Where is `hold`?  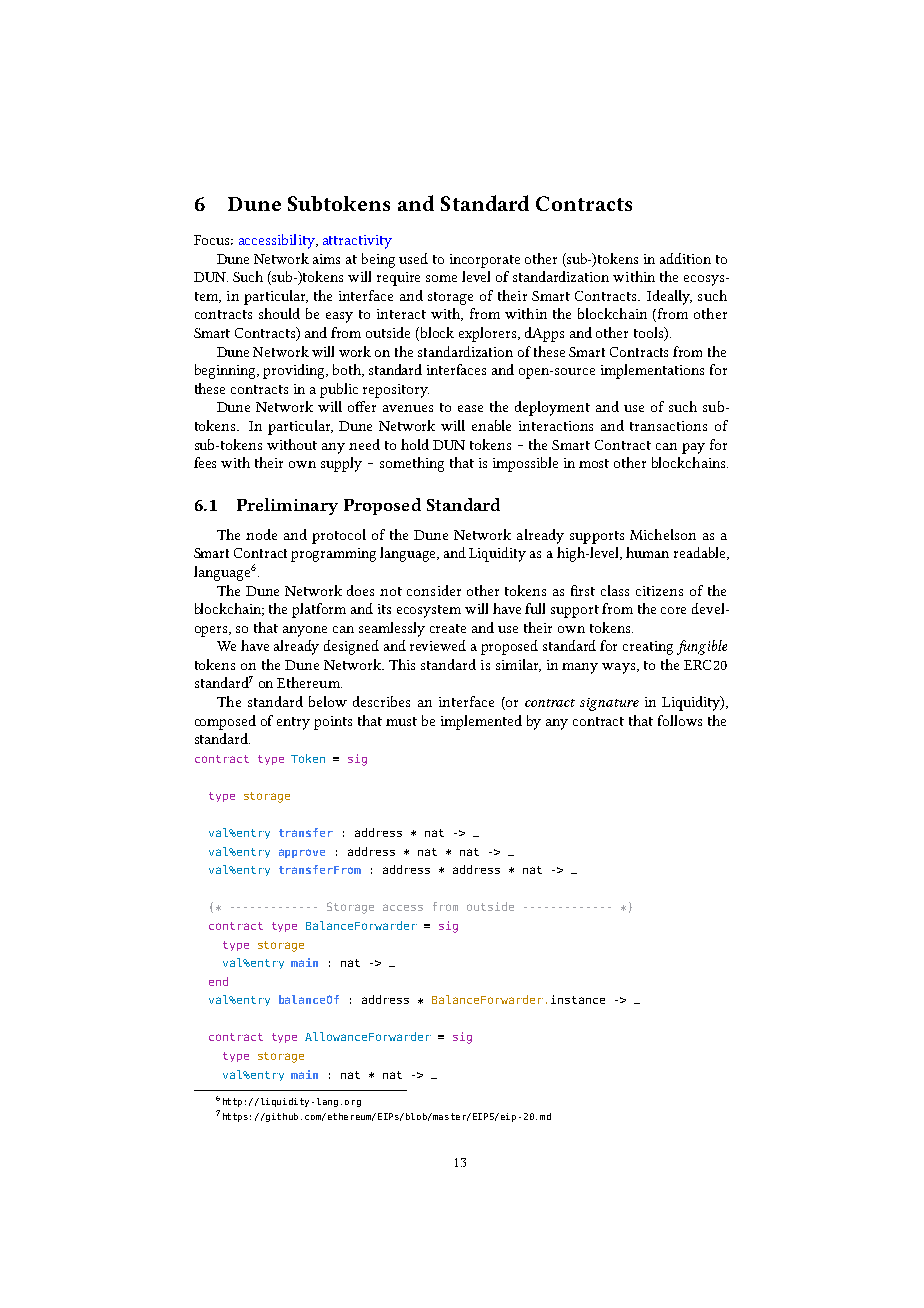
hold is located at coordinates (415, 444).
